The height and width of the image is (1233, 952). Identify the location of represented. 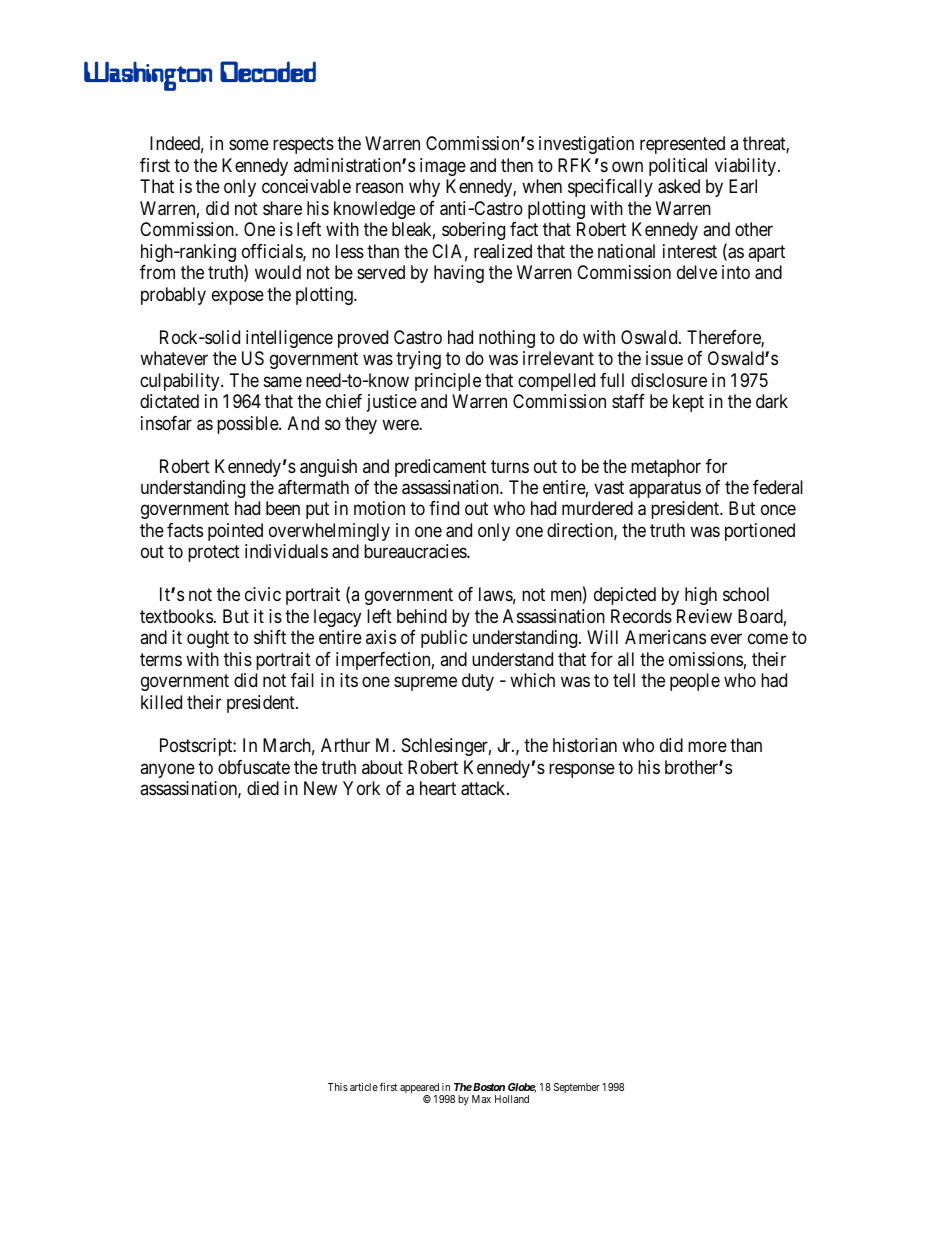
(682, 145).
